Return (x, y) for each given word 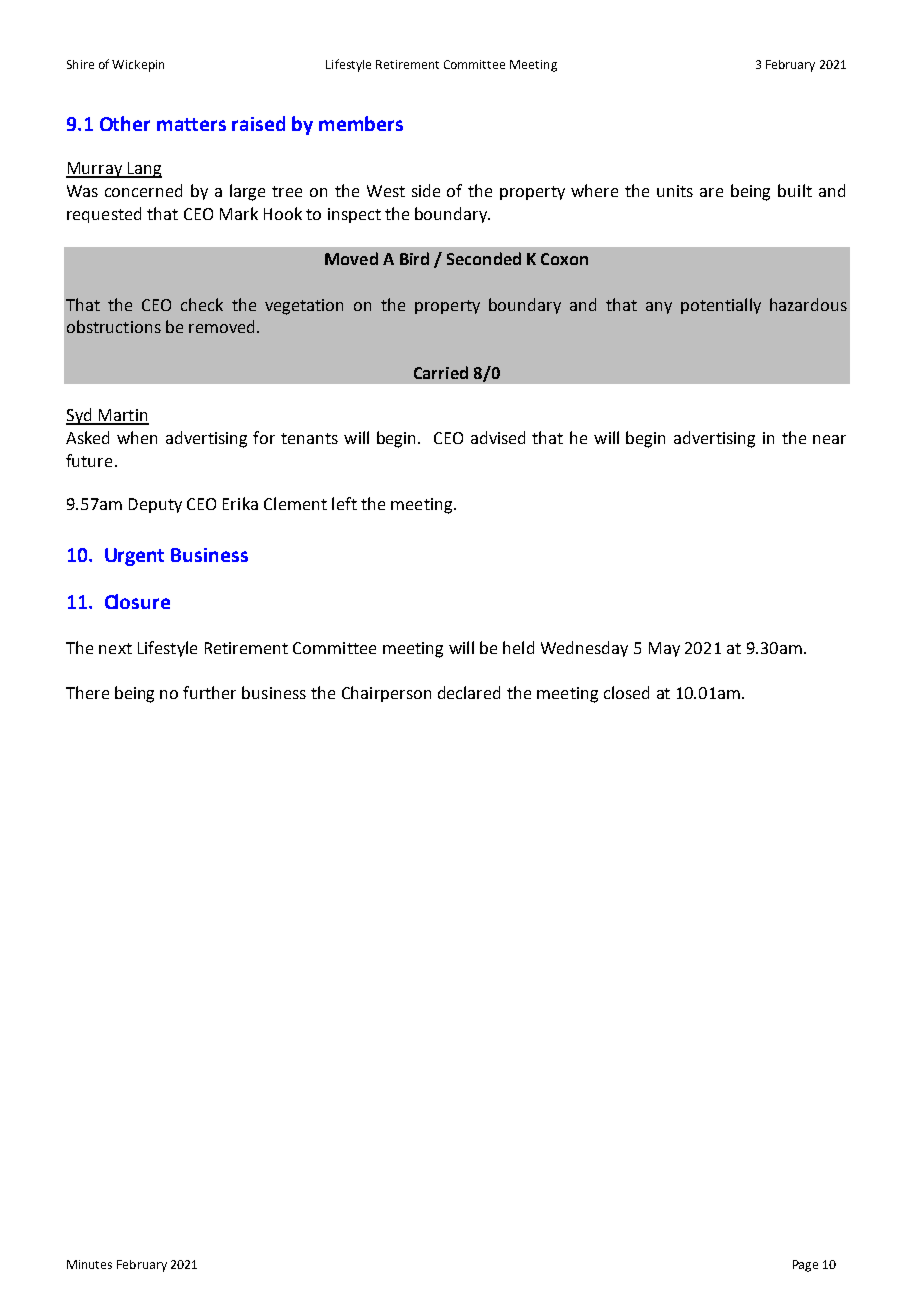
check (202, 304)
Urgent (134, 557)
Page (805, 1266)
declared (469, 692)
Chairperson (386, 694)
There (87, 692)
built (795, 190)
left (344, 503)
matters (191, 124)
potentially (721, 306)
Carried (441, 372)
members (361, 123)
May (664, 649)
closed (626, 692)
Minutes (89, 1264)
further (209, 692)
